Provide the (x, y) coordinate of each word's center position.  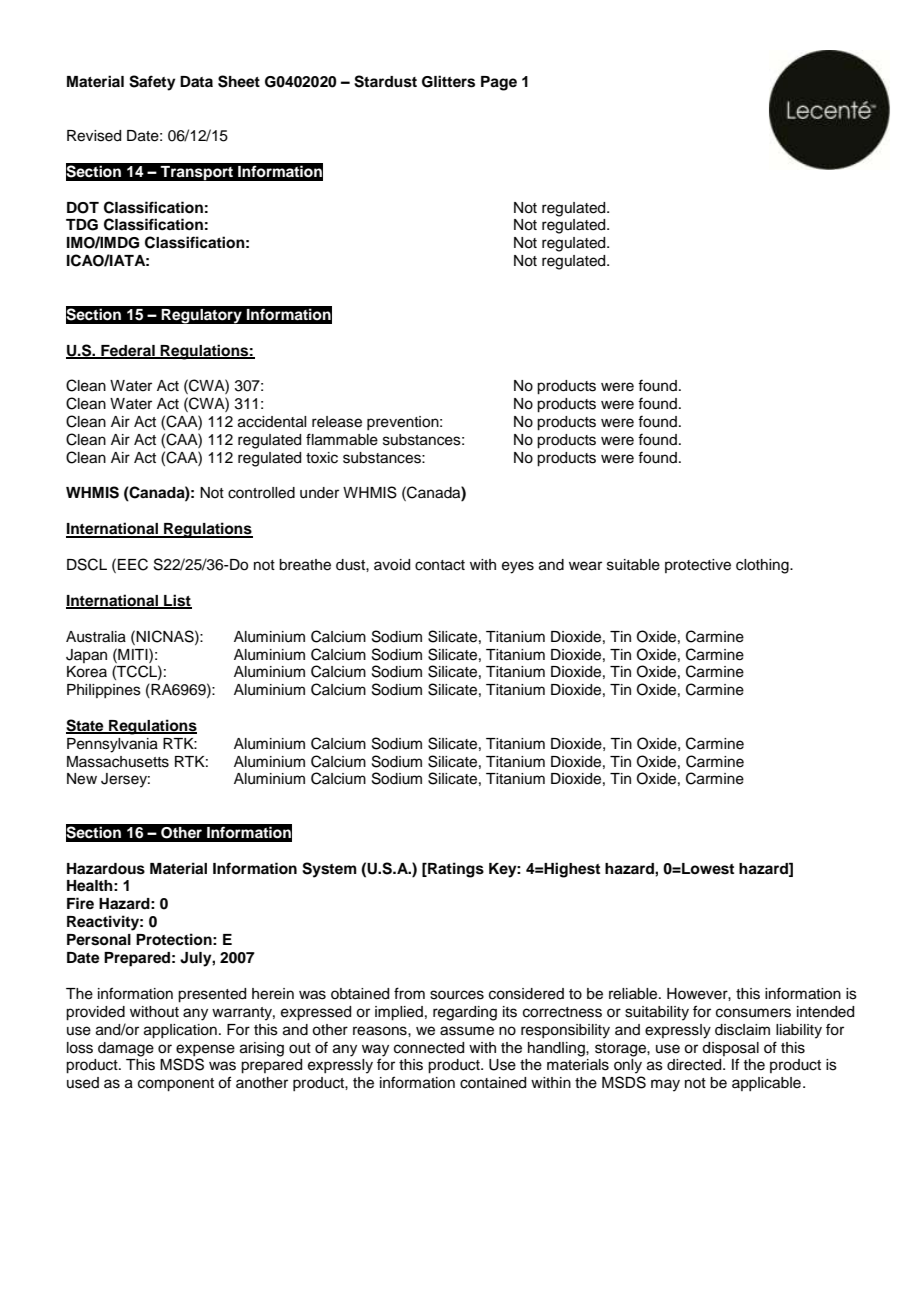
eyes (518, 567)
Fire (80, 903)
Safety (152, 83)
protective (698, 566)
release (337, 422)
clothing (763, 566)
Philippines (104, 691)
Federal (128, 351)
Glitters (448, 81)
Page (499, 83)
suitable (633, 565)
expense (205, 1050)
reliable (634, 994)
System (329, 870)
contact (440, 565)
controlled (261, 493)
